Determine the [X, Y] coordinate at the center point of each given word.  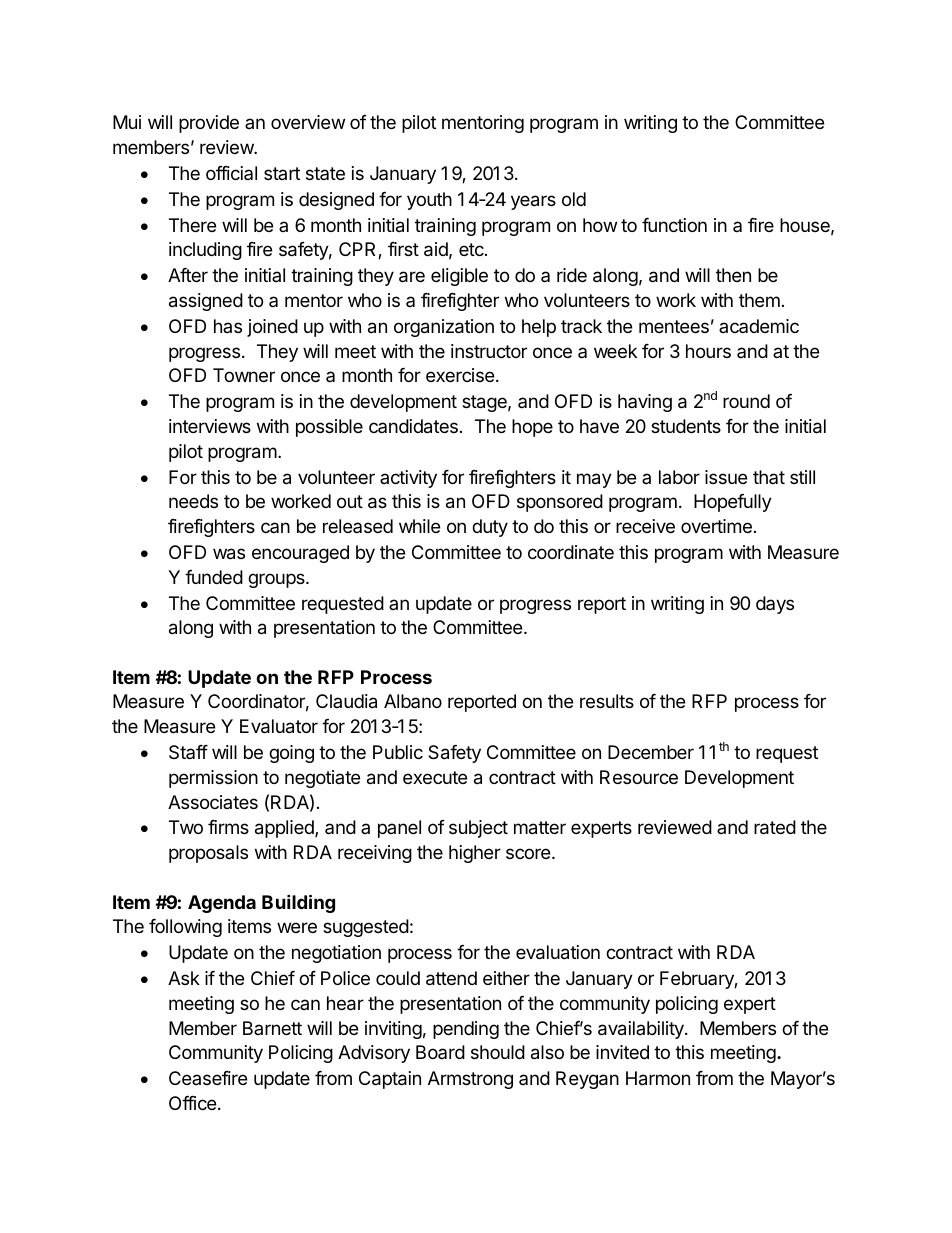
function [674, 225]
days [775, 605]
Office [192, 1103]
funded [214, 577]
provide [209, 124]
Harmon [658, 1078]
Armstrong [470, 1080]
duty [490, 528]
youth [429, 201]
